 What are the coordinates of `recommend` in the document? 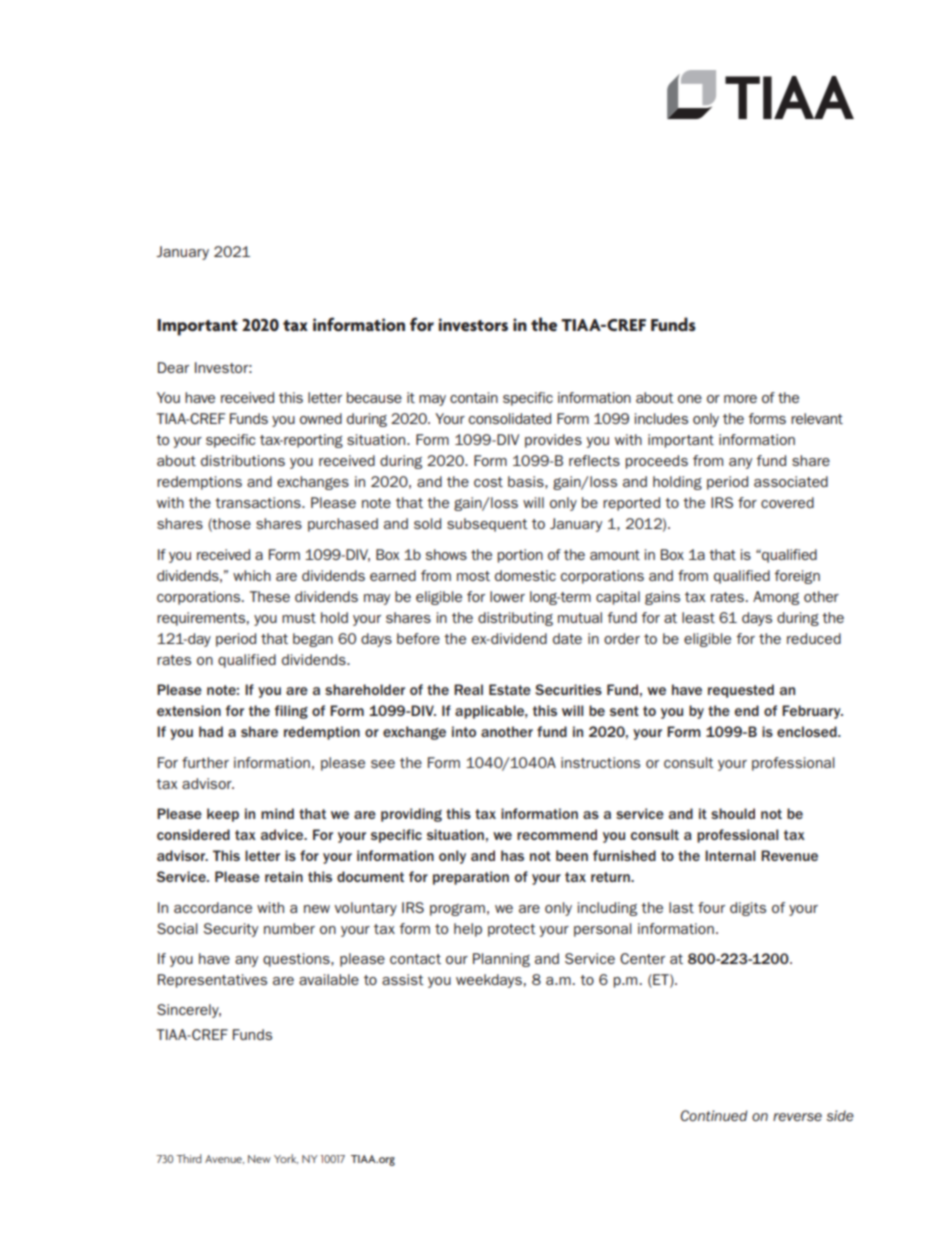 It's located at (557, 834).
